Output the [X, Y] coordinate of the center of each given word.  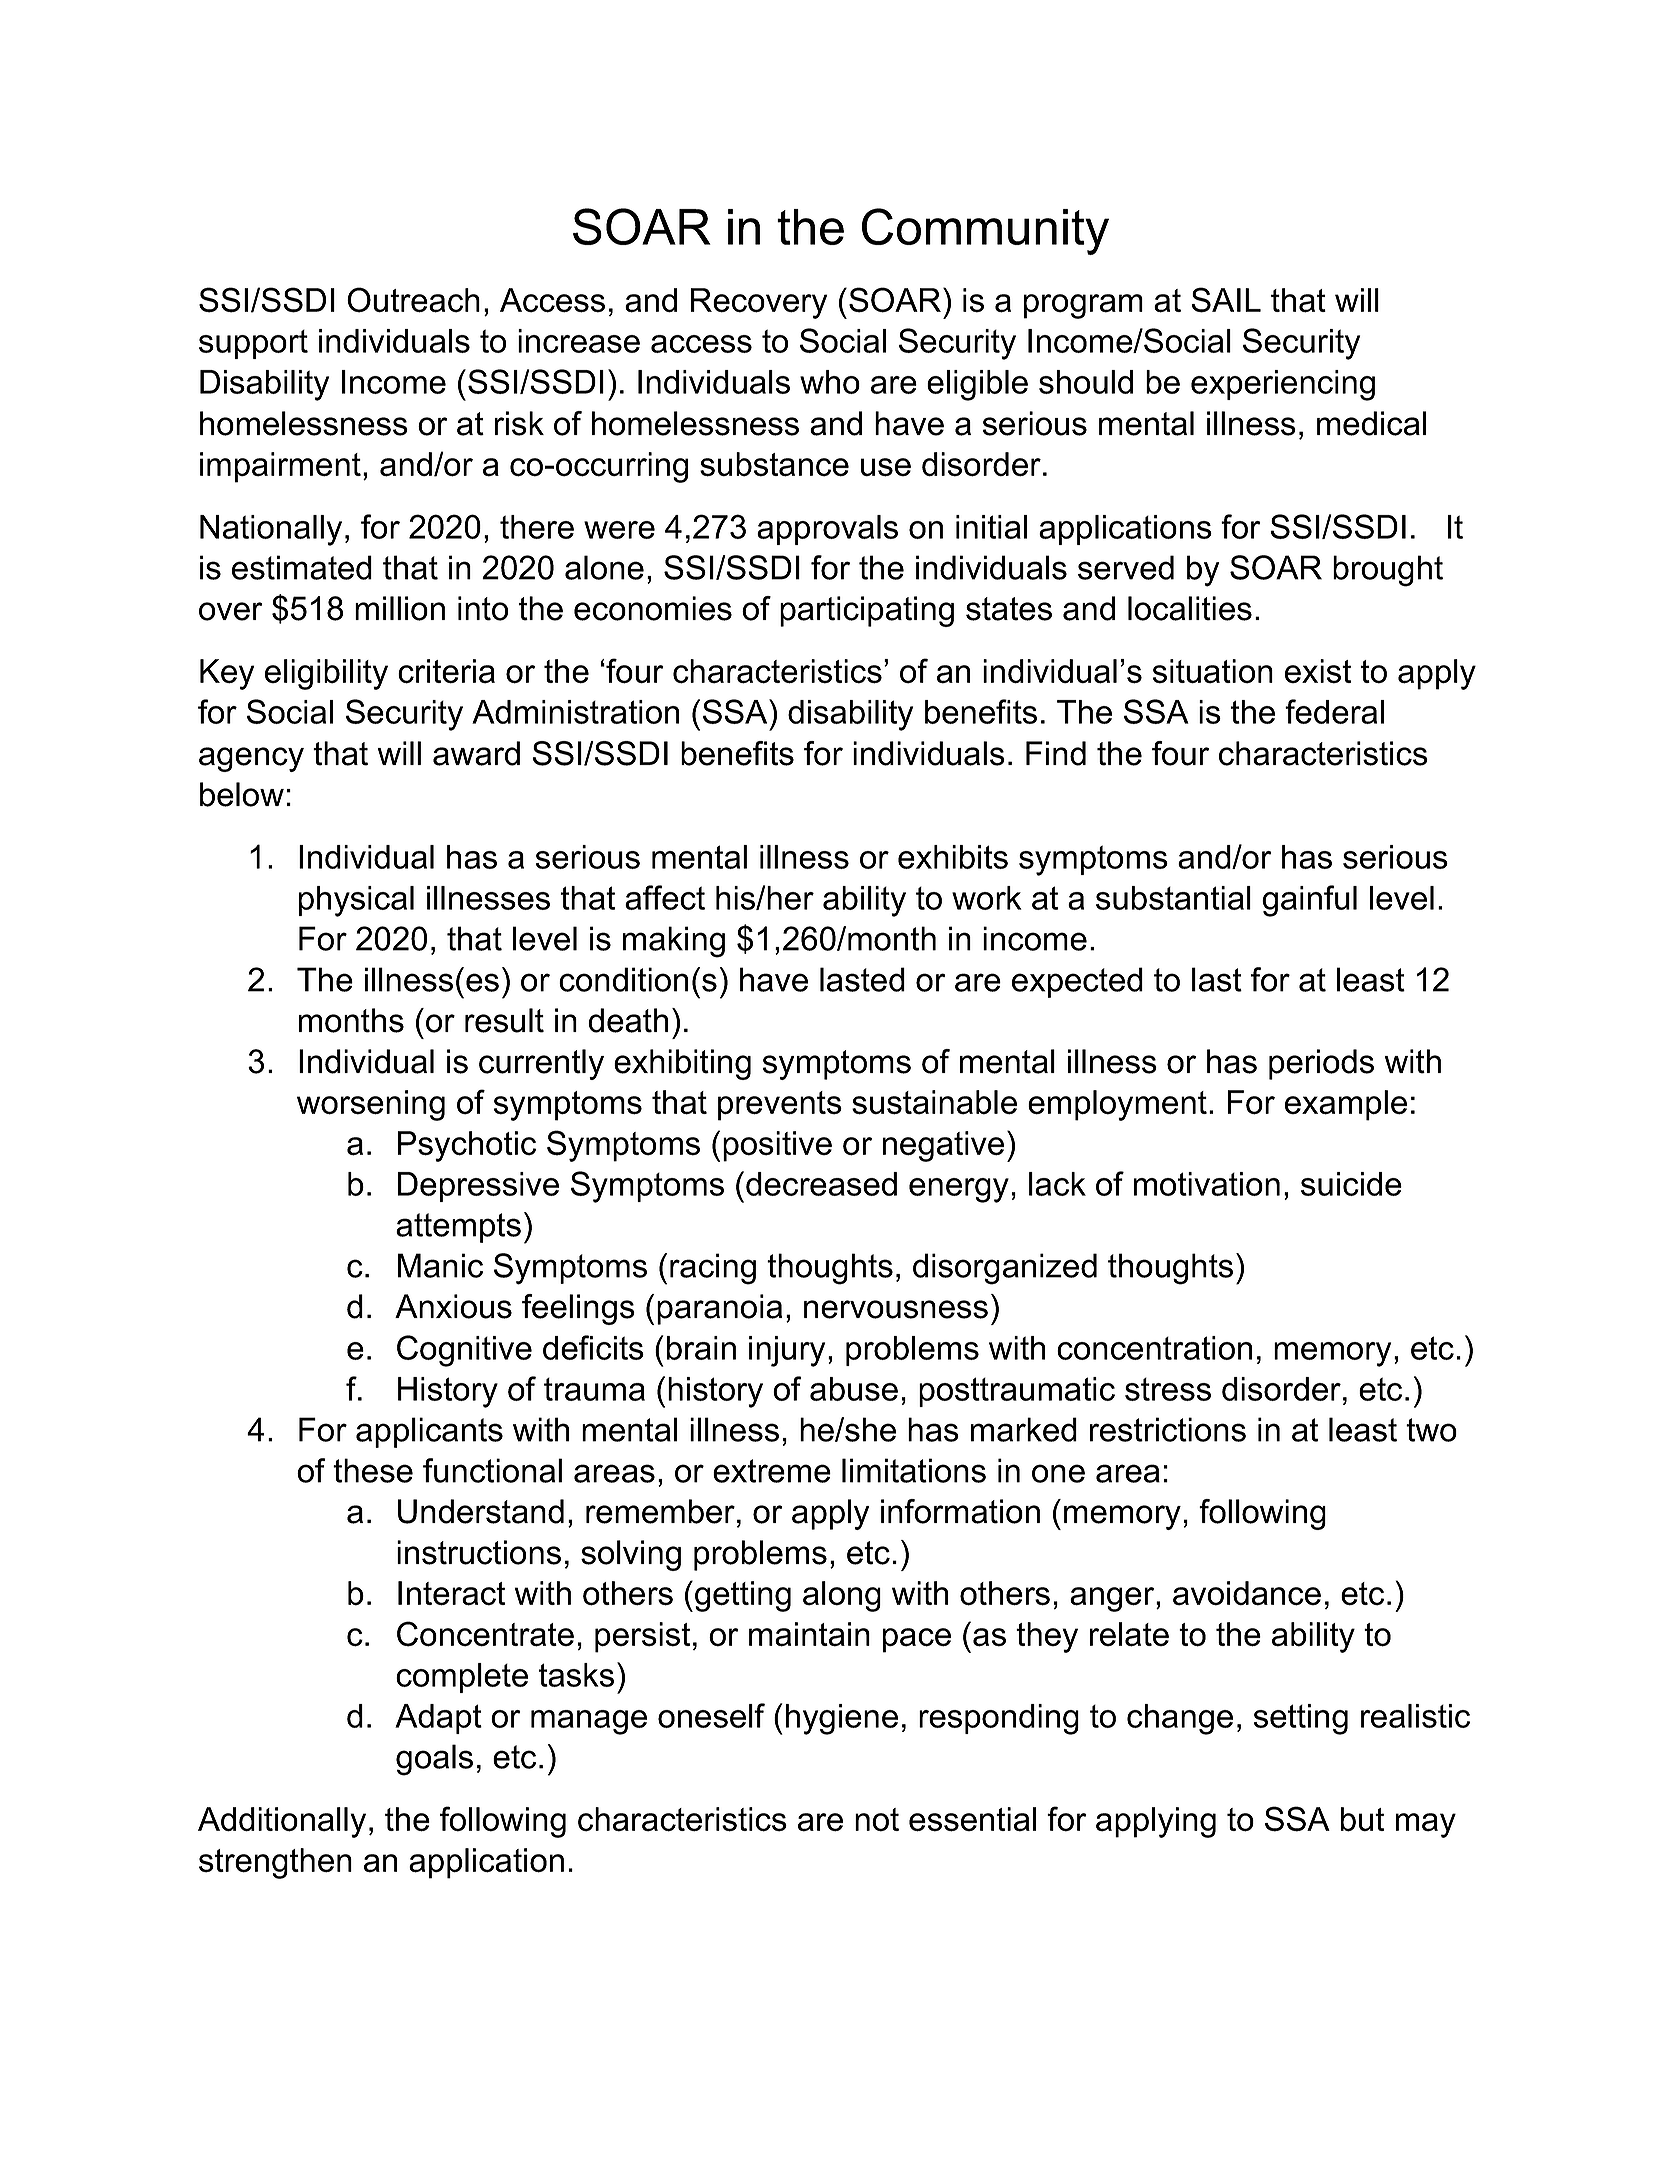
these [373, 1470]
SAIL [1226, 300]
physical [356, 901]
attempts [458, 1228]
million [400, 608]
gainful [1309, 901]
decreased [821, 1184]
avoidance [1247, 1593]
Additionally [282, 1822]
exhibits [953, 857]
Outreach [413, 300]
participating [867, 611]
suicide [1351, 1184]
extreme [772, 1471]
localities [1190, 608]
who [830, 382]
